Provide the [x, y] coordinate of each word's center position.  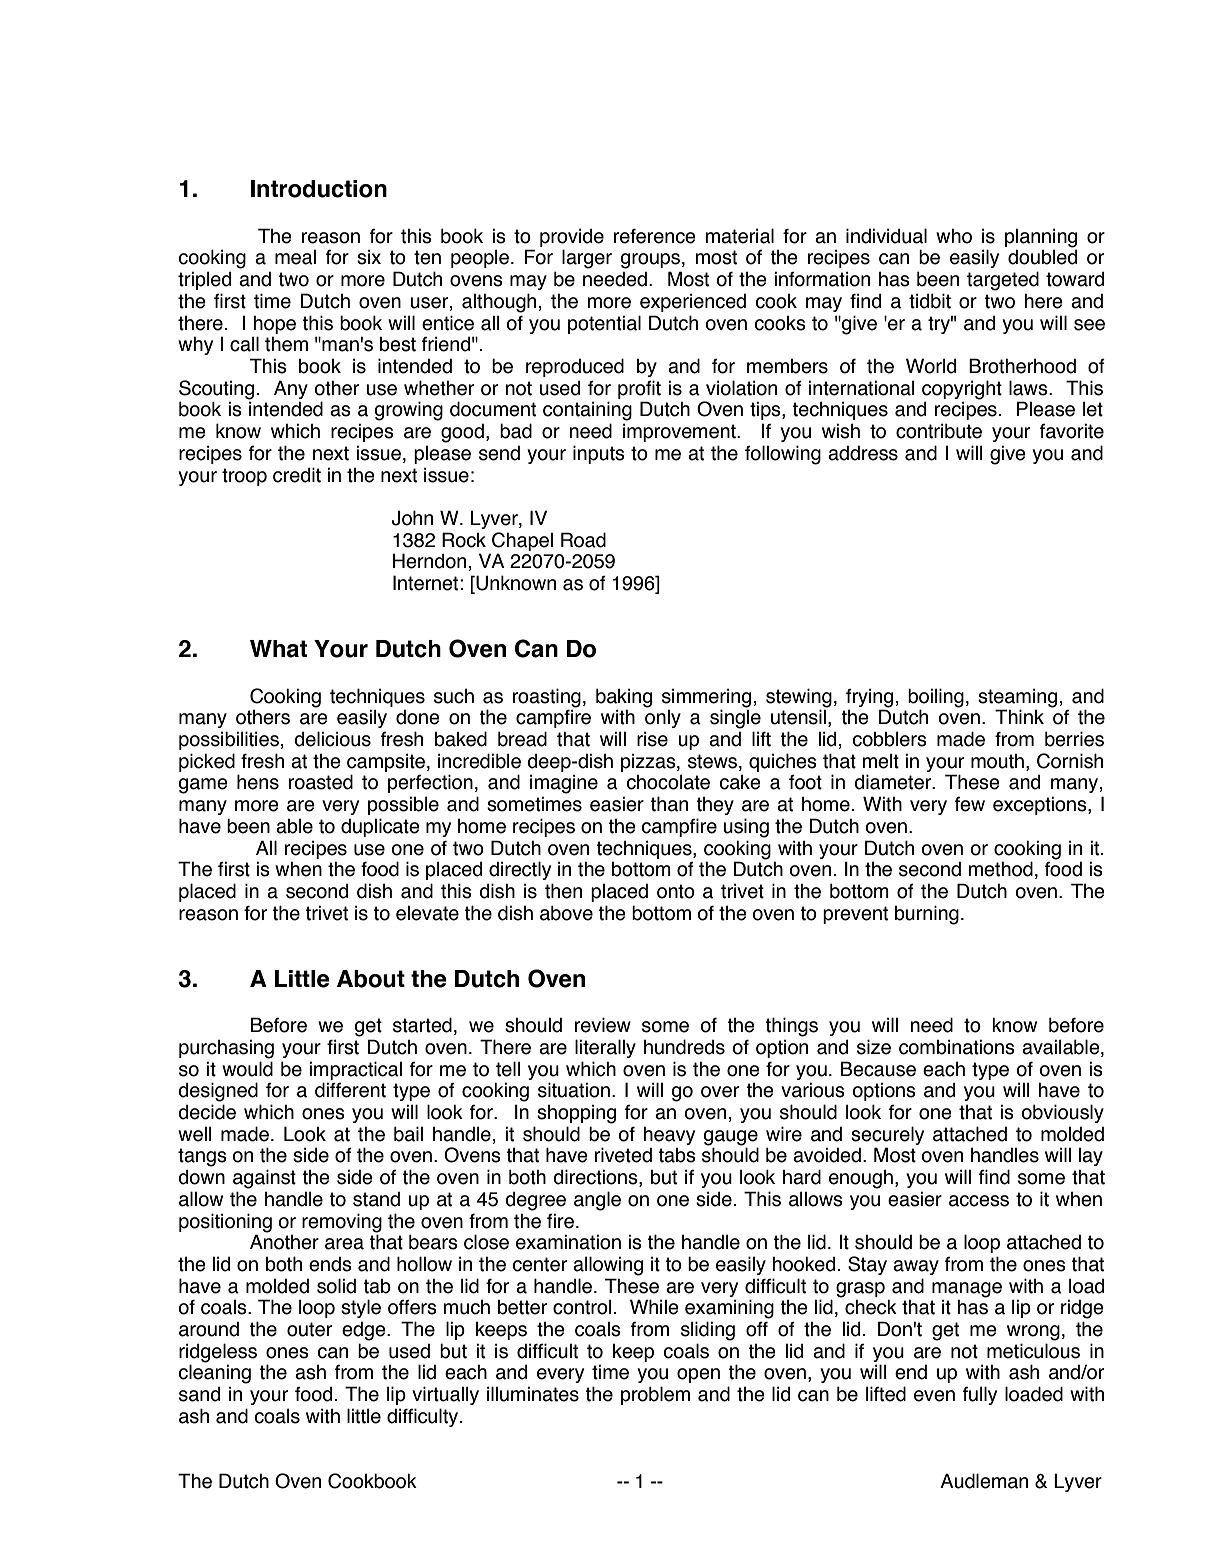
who [954, 236]
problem [655, 1395]
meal [295, 257]
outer [309, 1329]
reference [655, 236]
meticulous [1033, 1351]
